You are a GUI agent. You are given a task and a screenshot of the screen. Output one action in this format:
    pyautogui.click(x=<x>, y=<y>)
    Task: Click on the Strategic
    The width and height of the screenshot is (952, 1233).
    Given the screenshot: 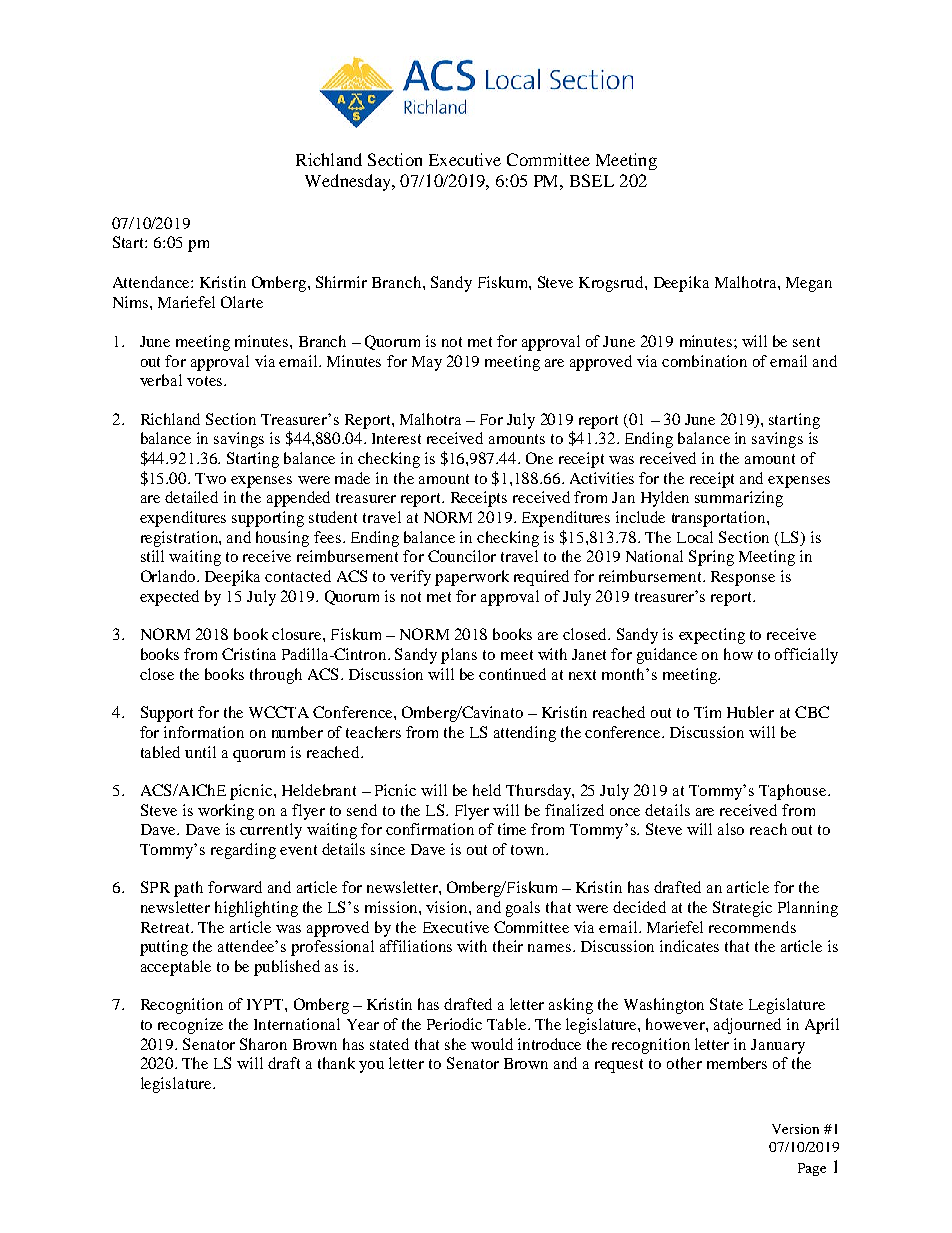 What is the action you would take?
    pyautogui.click(x=742, y=909)
